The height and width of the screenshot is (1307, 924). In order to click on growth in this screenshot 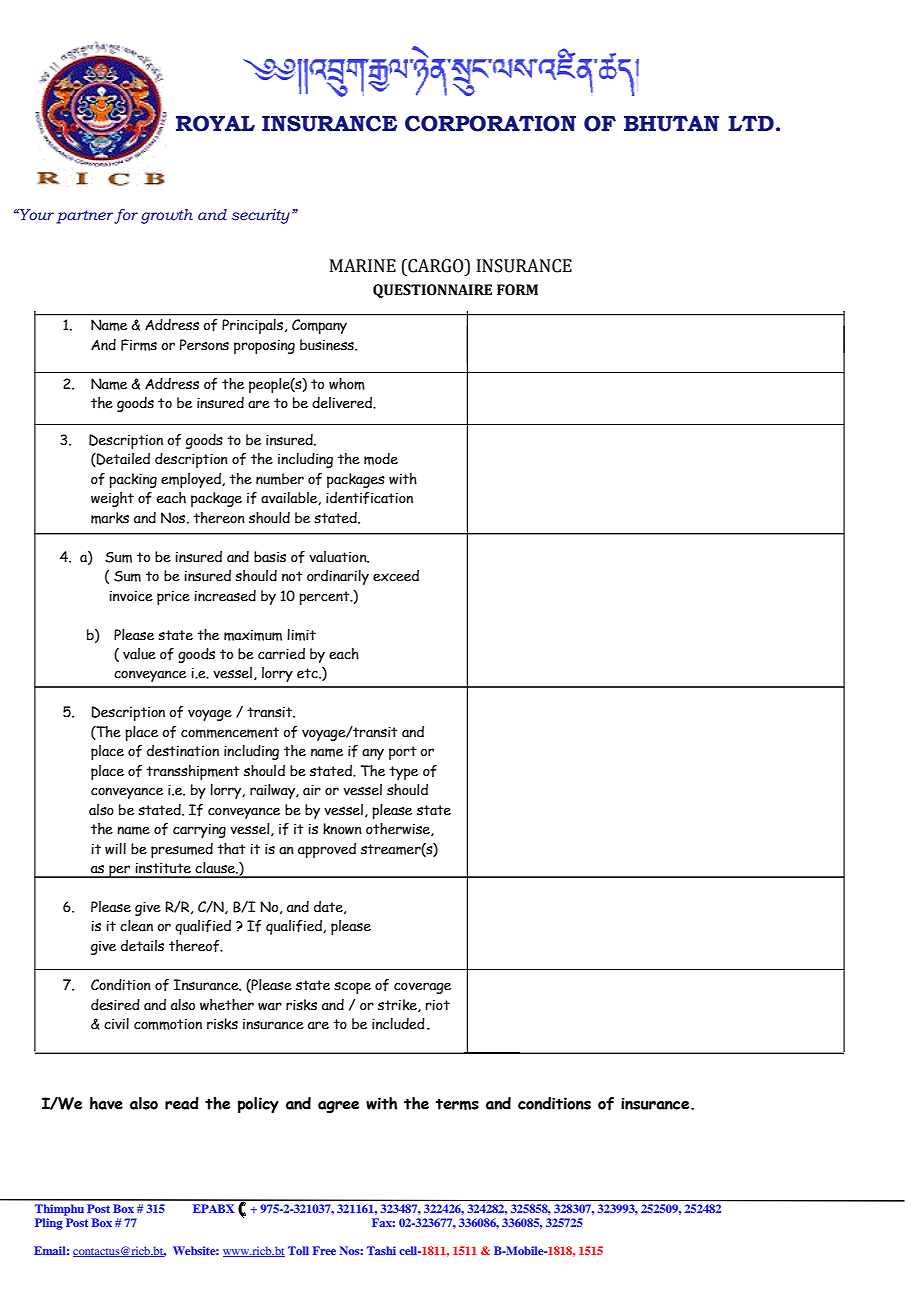, I will do `click(167, 216)`.
